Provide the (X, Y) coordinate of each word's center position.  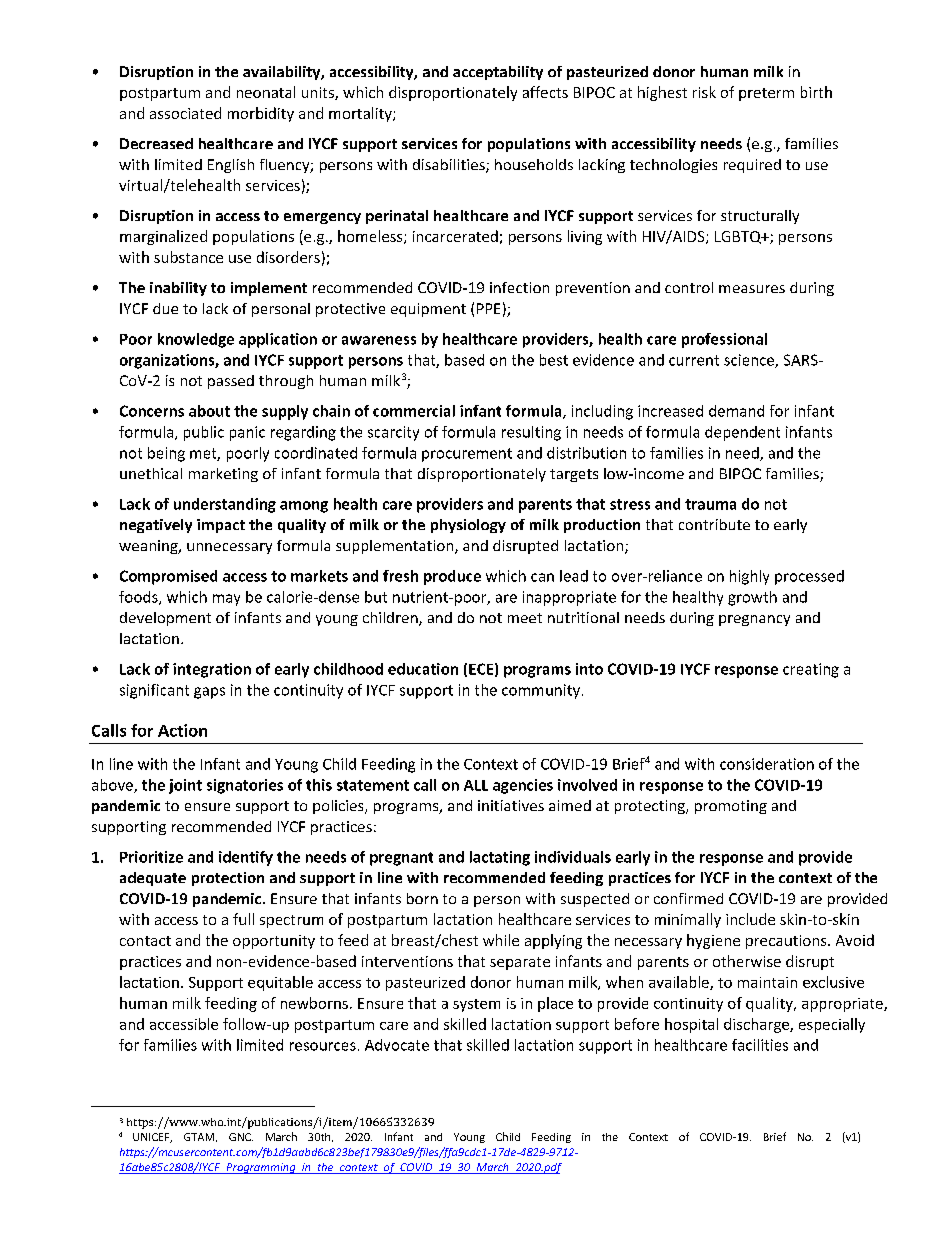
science (750, 361)
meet (525, 618)
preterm (766, 94)
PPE (488, 308)
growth (752, 598)
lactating (500, 858)
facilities (760, 1045)
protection (228, 879)
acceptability (498, 73)
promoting (731, 807)
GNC (241, 1137)
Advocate (397, 1045)
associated (185, 113)
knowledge (196, 340)
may (226, 600)
